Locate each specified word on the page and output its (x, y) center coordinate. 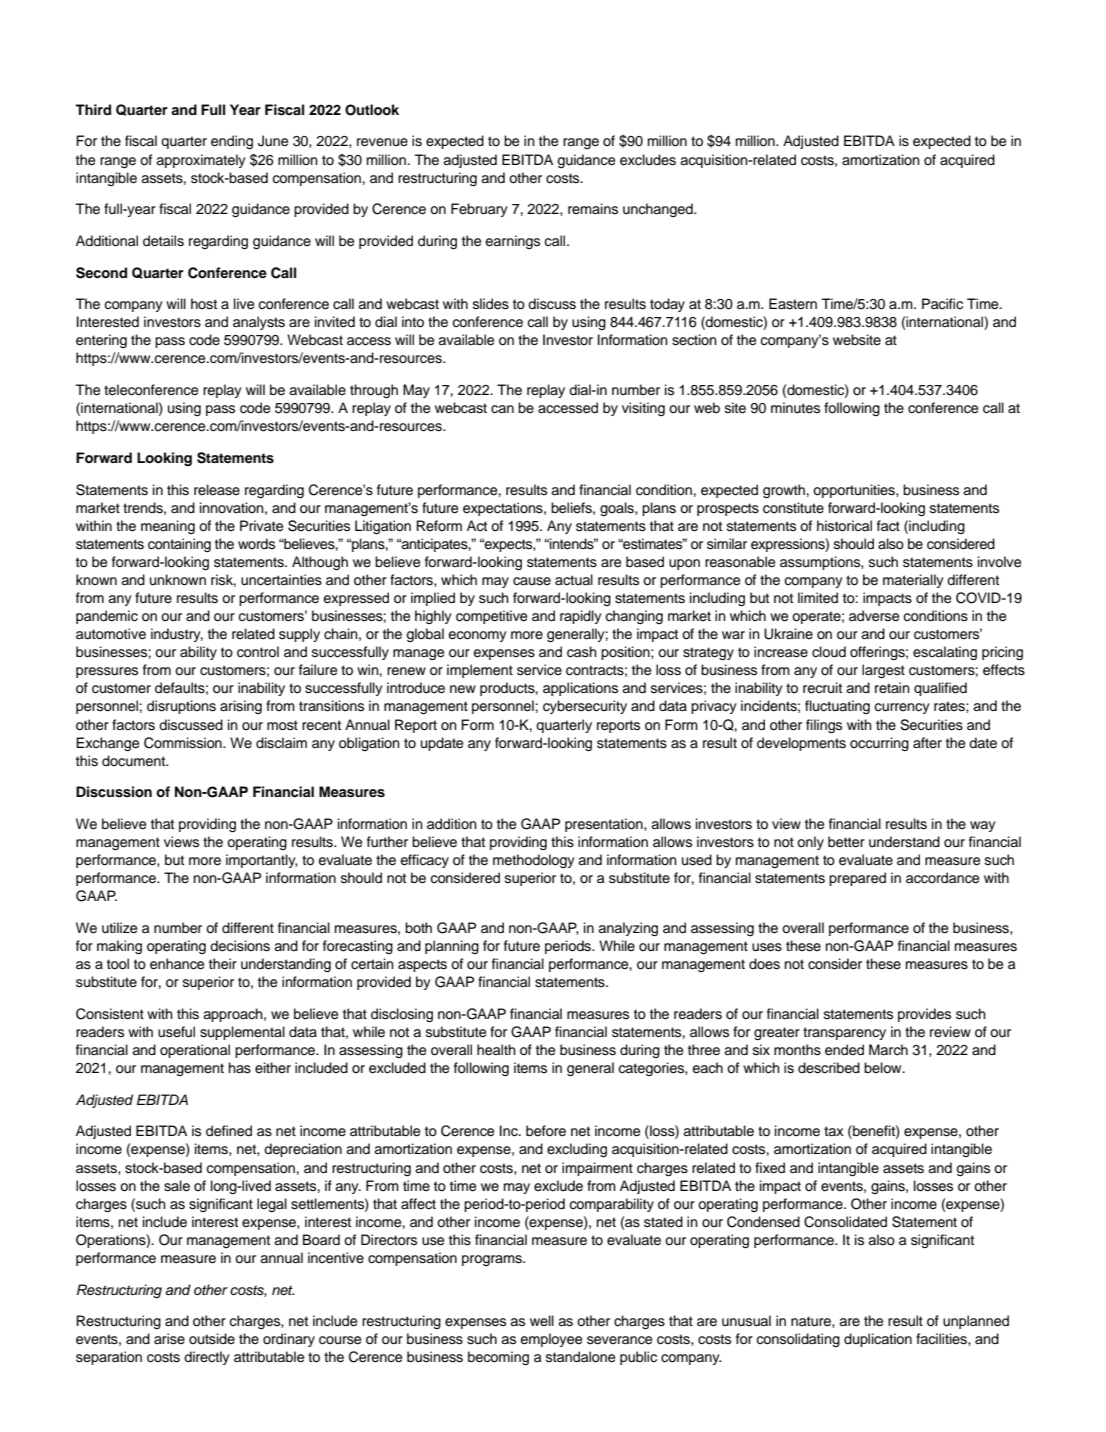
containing (179, 545)
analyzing (628, 929)
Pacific (942, 304)
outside (212, 1339)
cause (532, 581)
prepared (857, 879)
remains (593, 209)
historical (844, 526)
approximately (201, 161)
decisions (240, 946)
